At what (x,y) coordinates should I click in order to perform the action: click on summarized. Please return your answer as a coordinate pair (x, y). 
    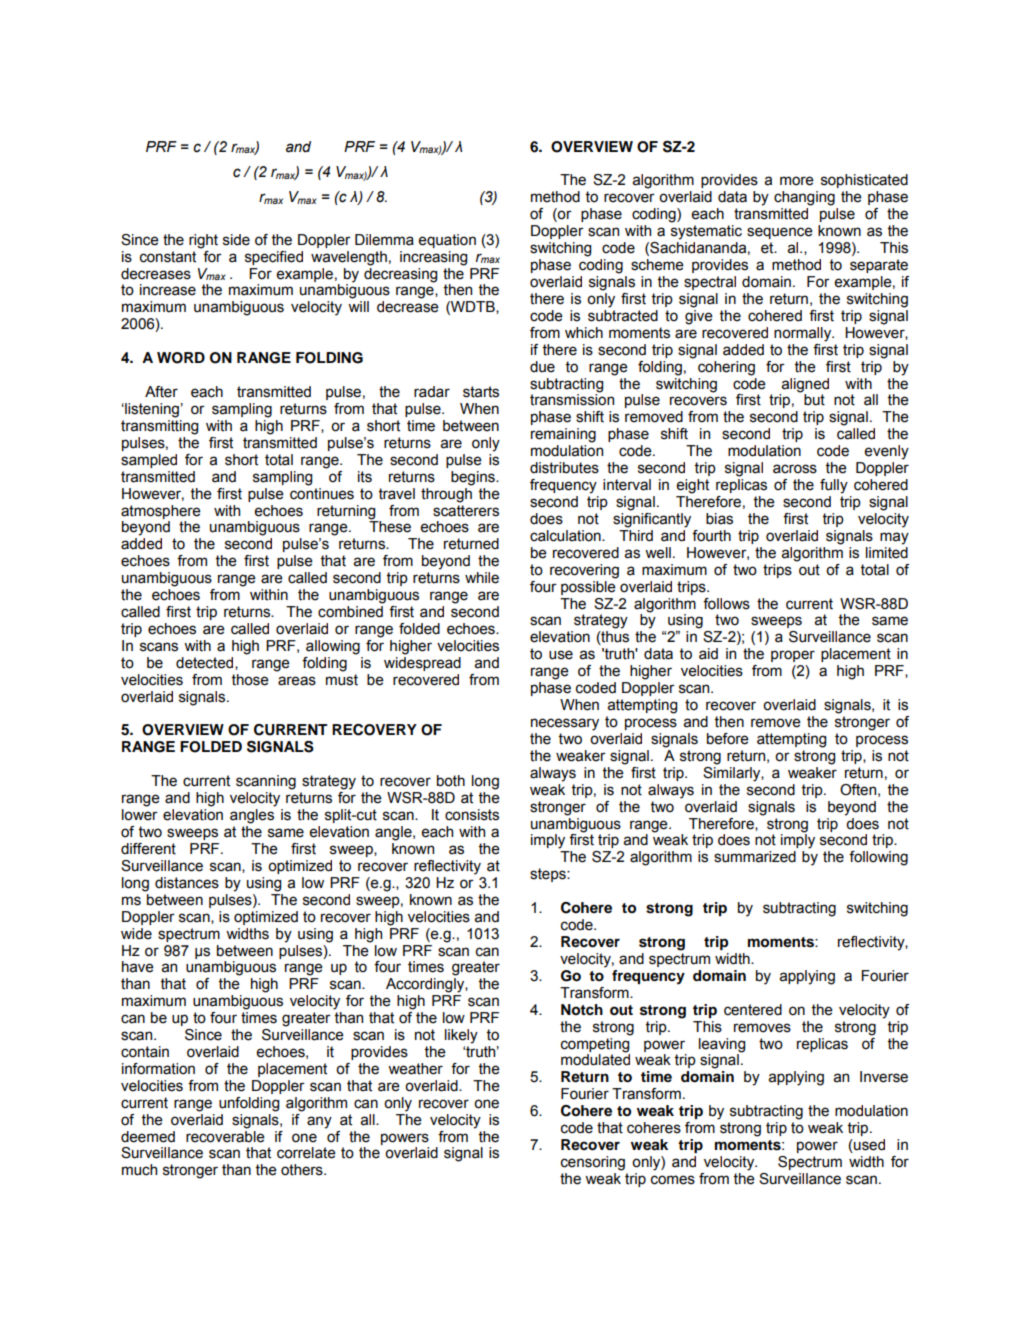
    Looking at the image, I should click on (755, 857).
